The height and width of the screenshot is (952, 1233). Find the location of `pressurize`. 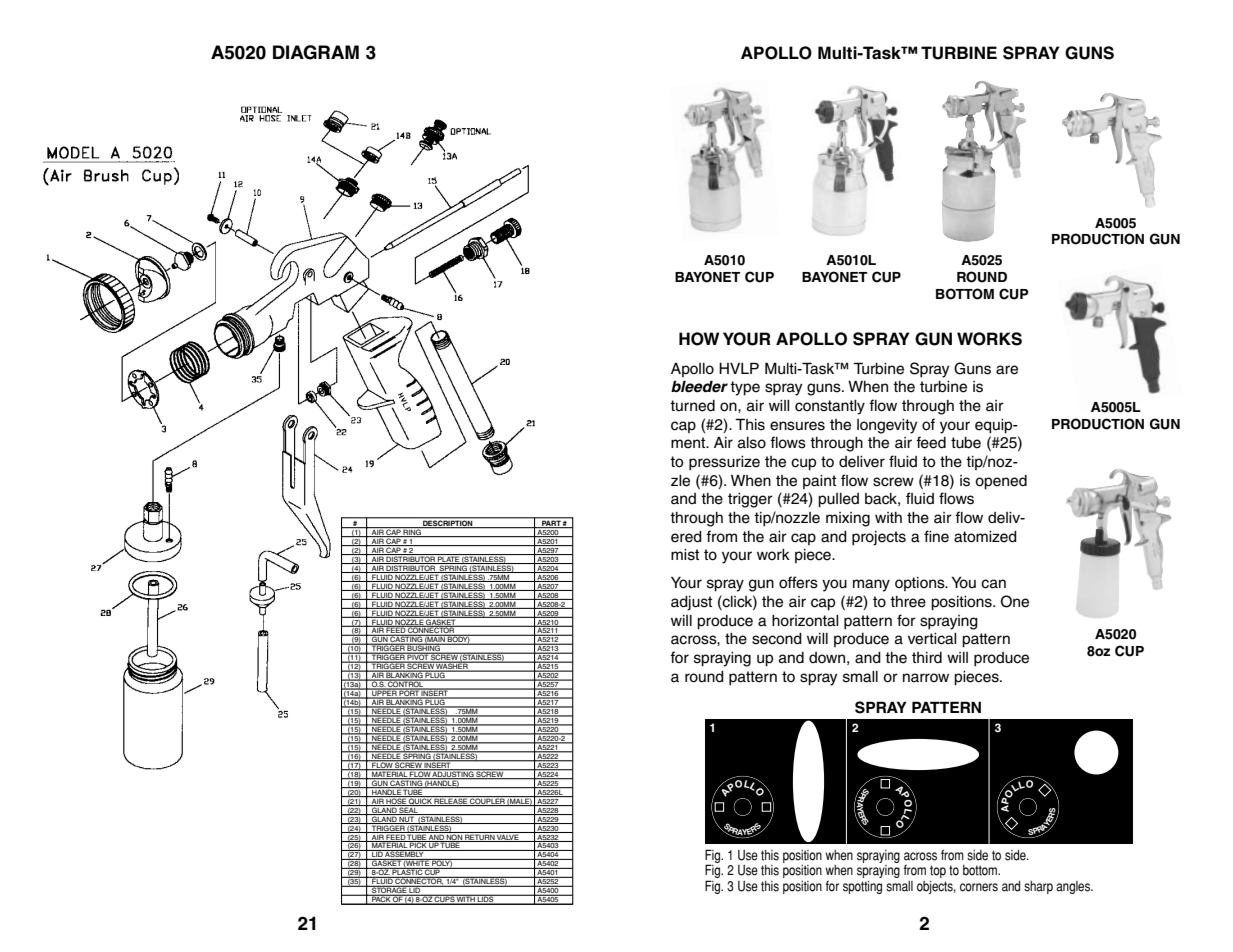

pressurize is located at coordinates (724, 463).
